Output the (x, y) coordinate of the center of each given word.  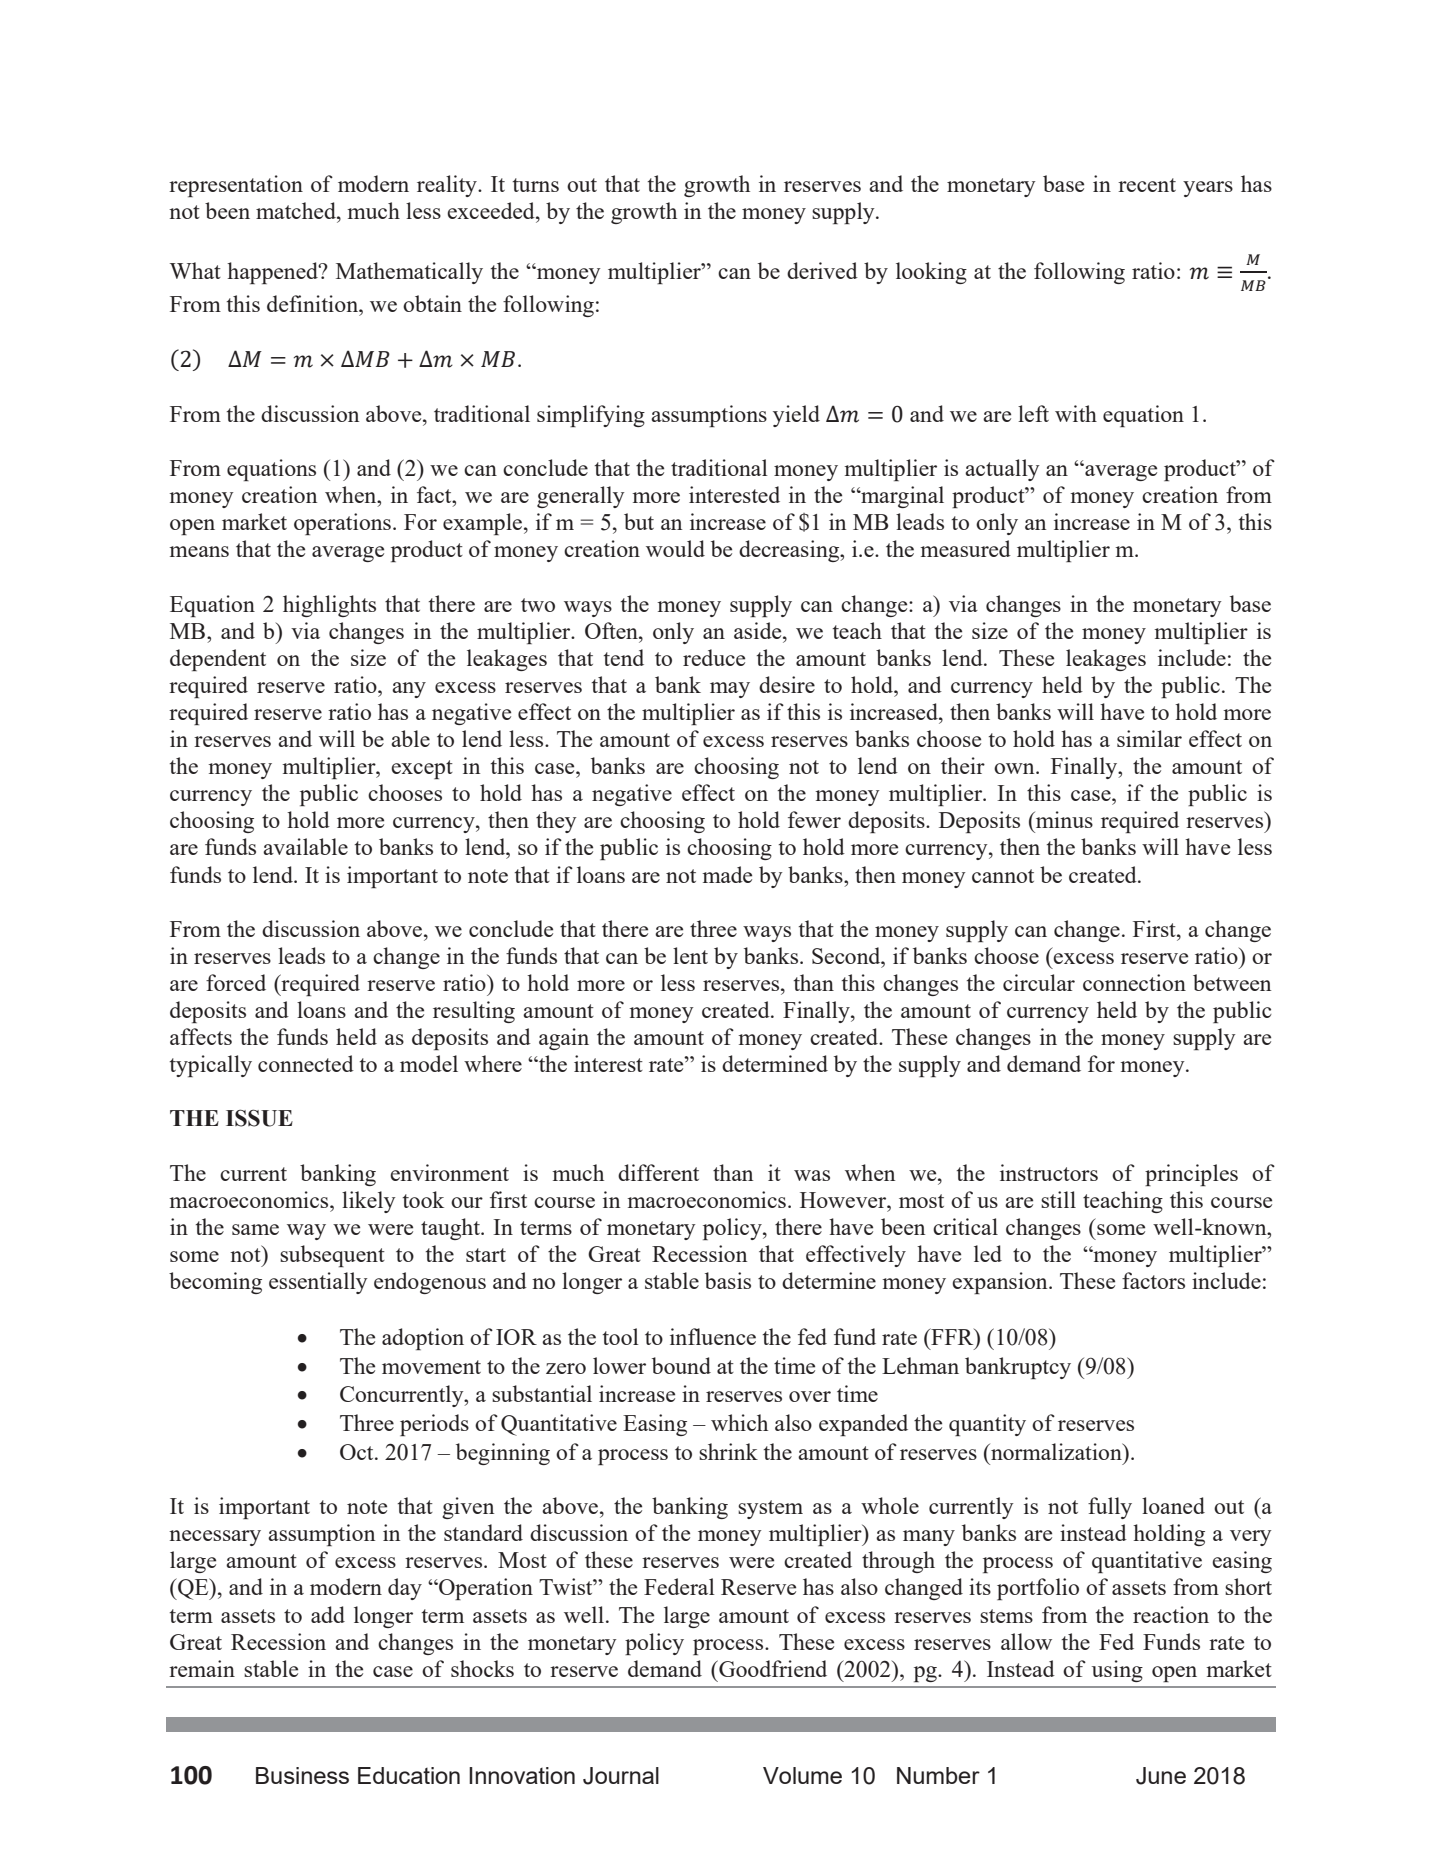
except (422, 769)
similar (1149, 738)
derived (822, 270)
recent (1147, 185)
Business (302, 1775)
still (1058, 1199)
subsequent (332, 1256)
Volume (802, 1775)
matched (297, 210)
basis (728, 1280)
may (730, 690)
